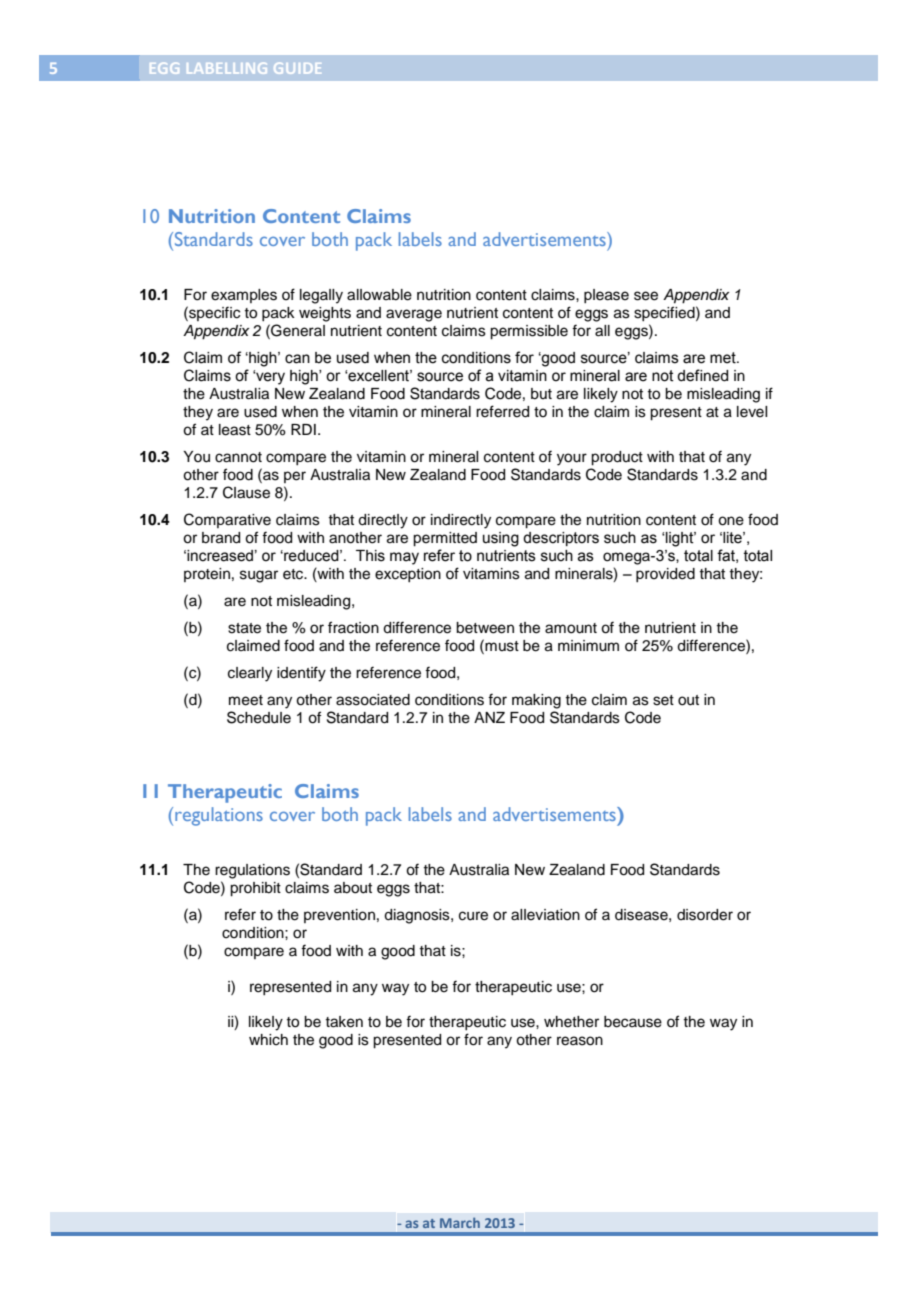 The width and height of the screenshot is (924, 1309). I want to click on disorder, so click(705, 915).
